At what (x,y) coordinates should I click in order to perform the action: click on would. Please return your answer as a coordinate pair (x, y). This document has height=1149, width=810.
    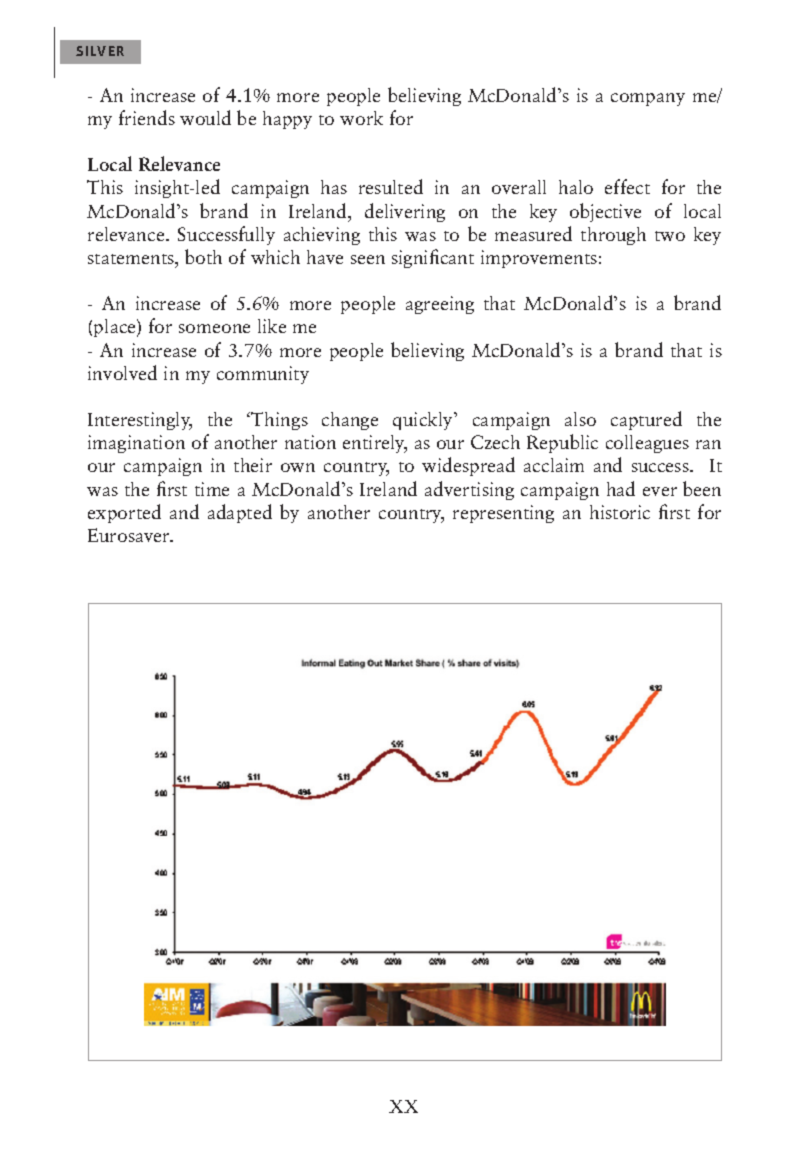
    Looking at the image, I should click on (205, 117).
